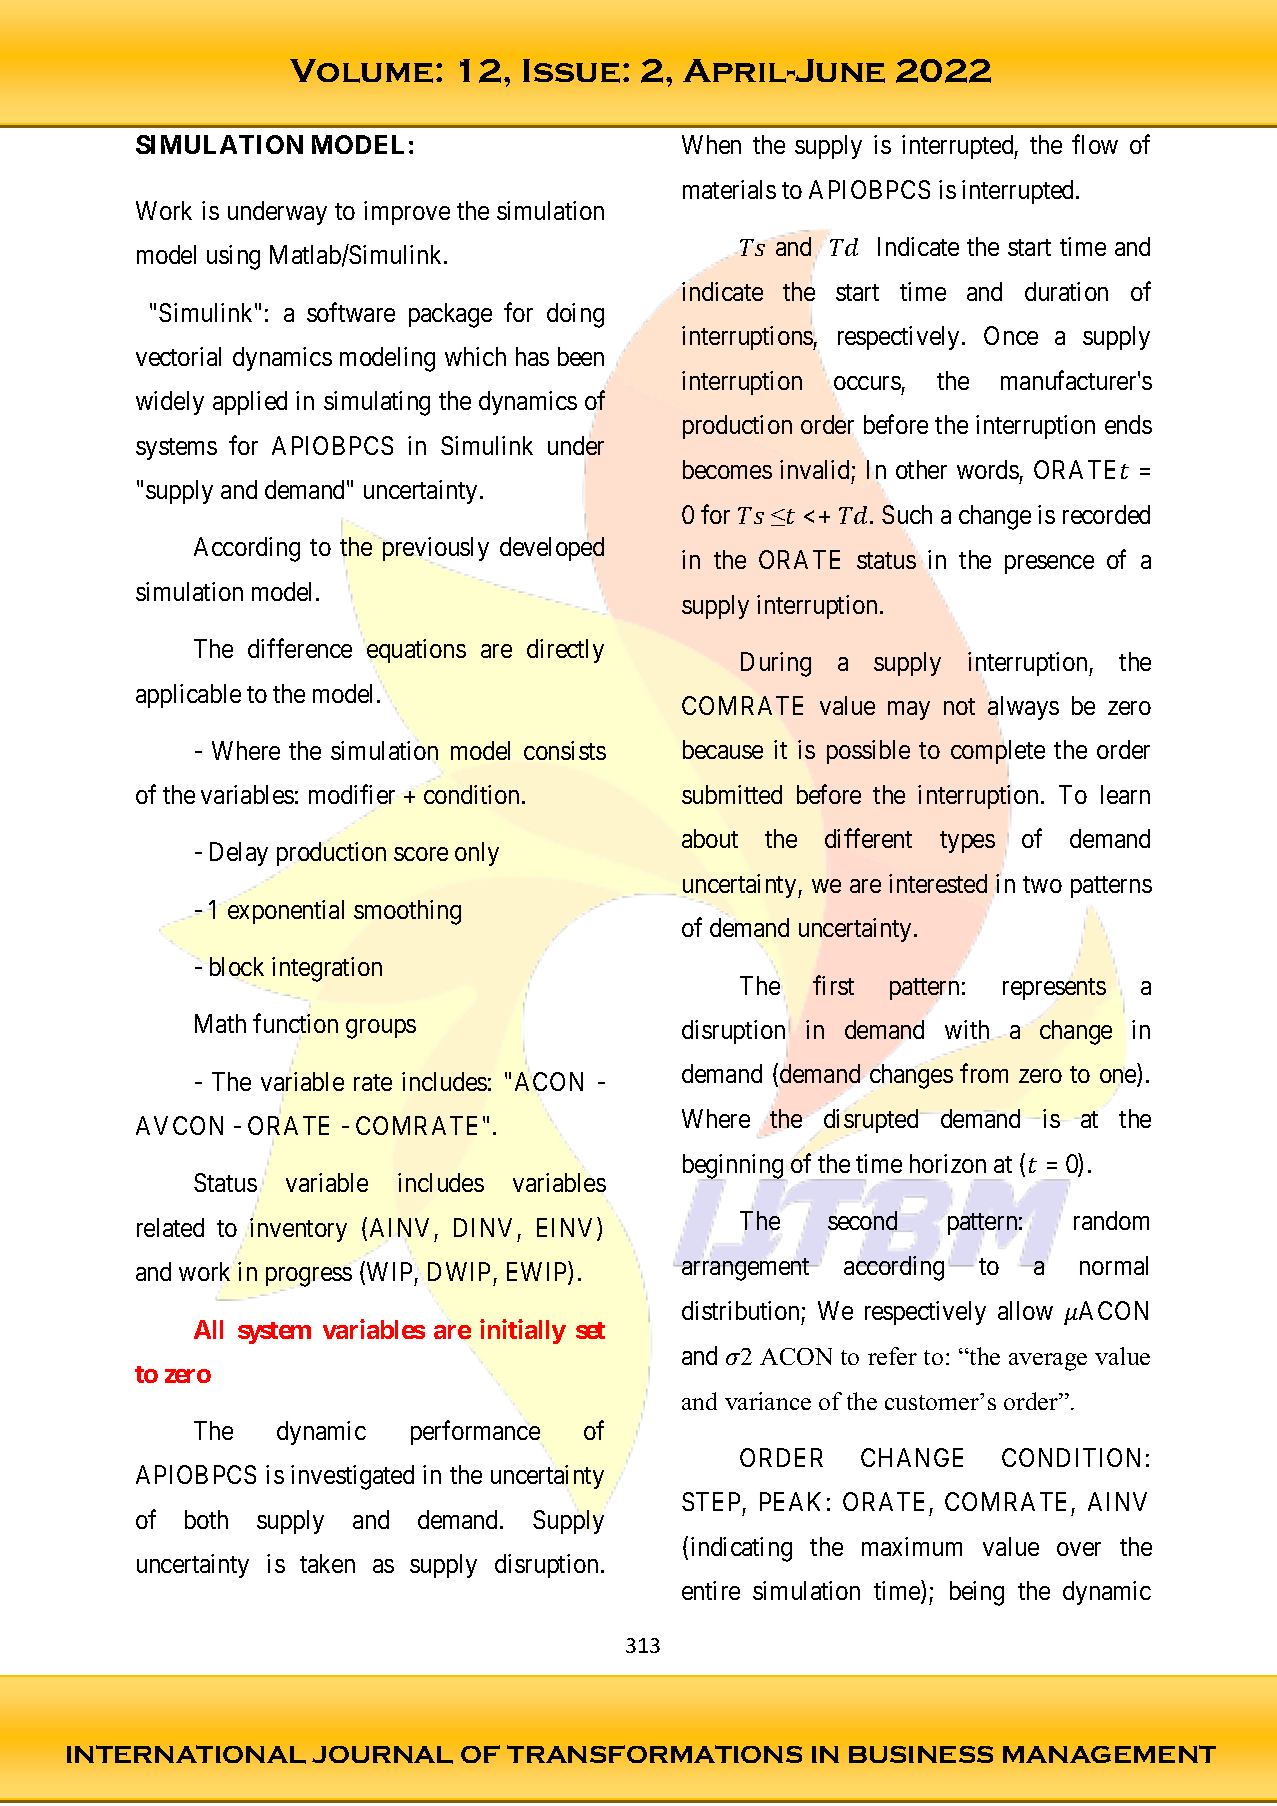  What do you see at coordinates (1095, 144) in the page?
I see `flow` at bounding box center [1095, 144].
